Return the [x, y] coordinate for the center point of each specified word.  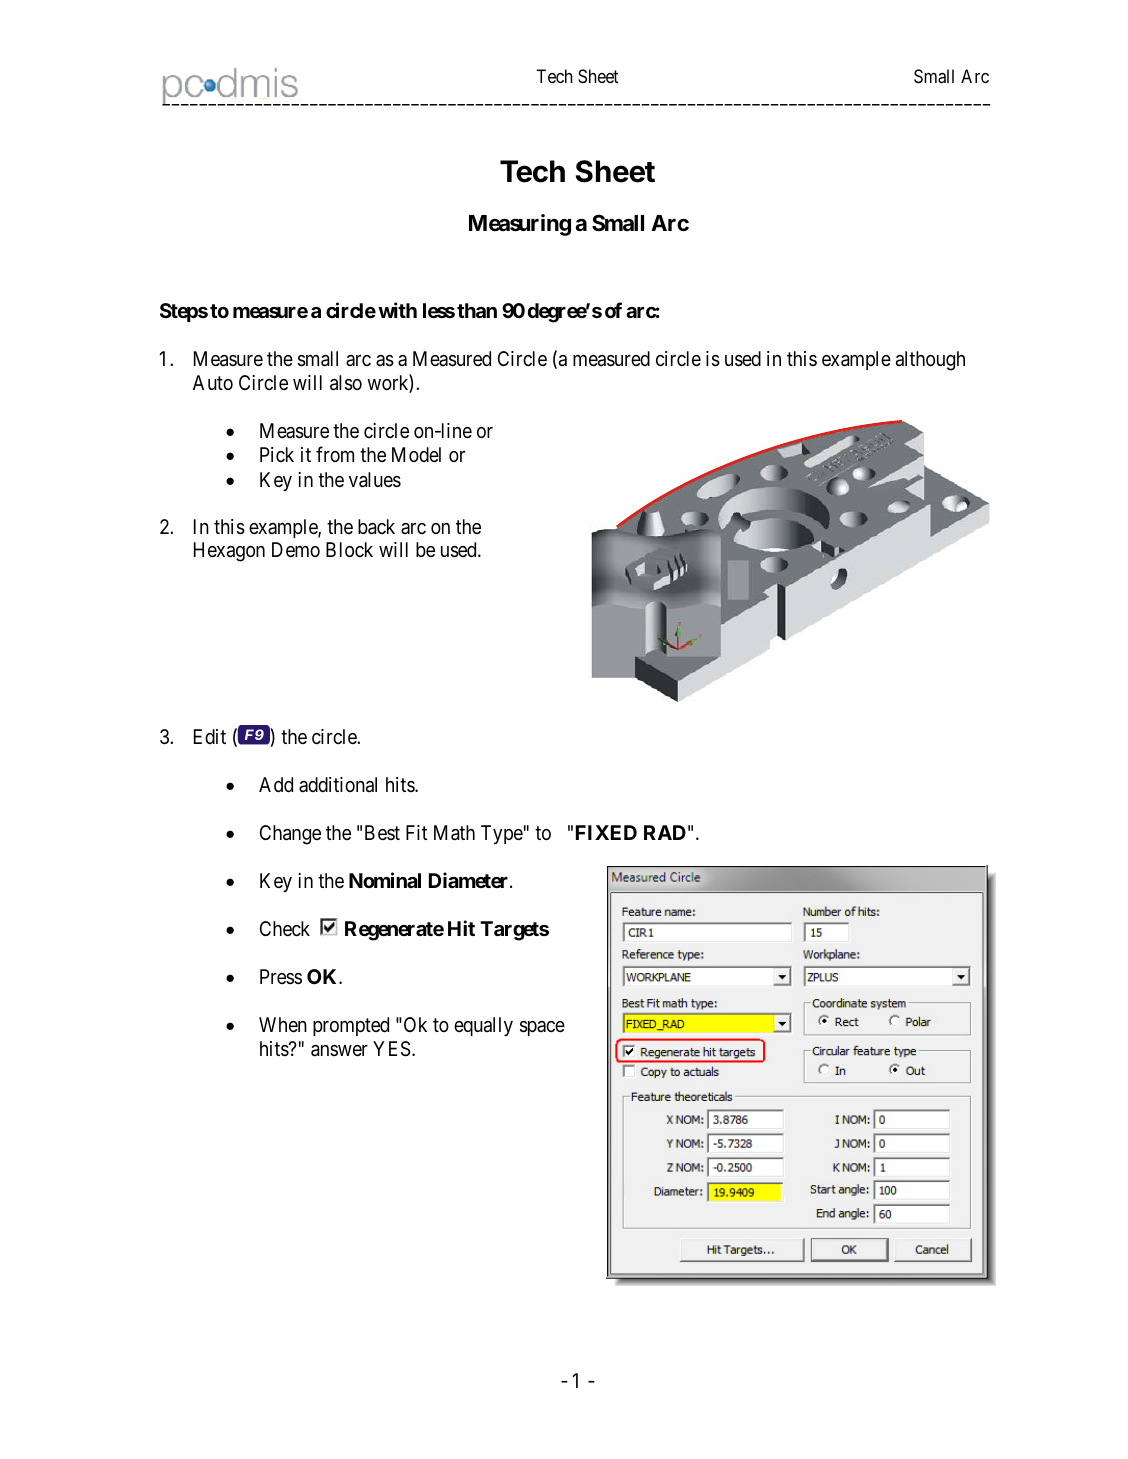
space [542, 1028]
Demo [296, 549]
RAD [665, 832]
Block [349, 549]
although [930, 361]
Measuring [520, 225]
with [397, 310]
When [283, 1024]
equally [483, 1026]
